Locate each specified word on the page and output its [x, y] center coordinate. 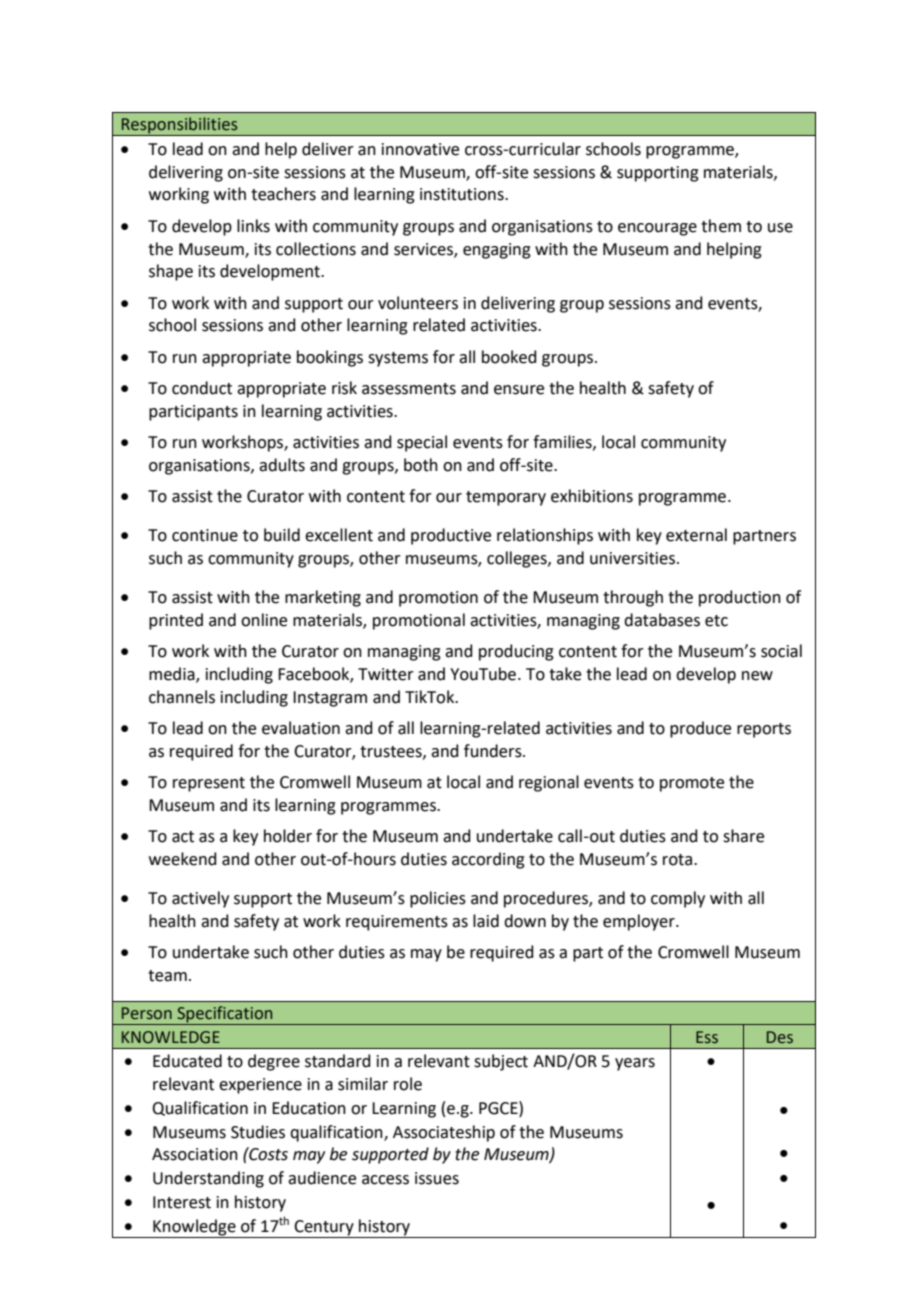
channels [182, 697]
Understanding [208, 1179]
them [721, 226]
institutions [463, 194]
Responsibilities [180, 126]
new [757, 676]
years [635, 1064]
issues [437, 1178]
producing [516, 652]
